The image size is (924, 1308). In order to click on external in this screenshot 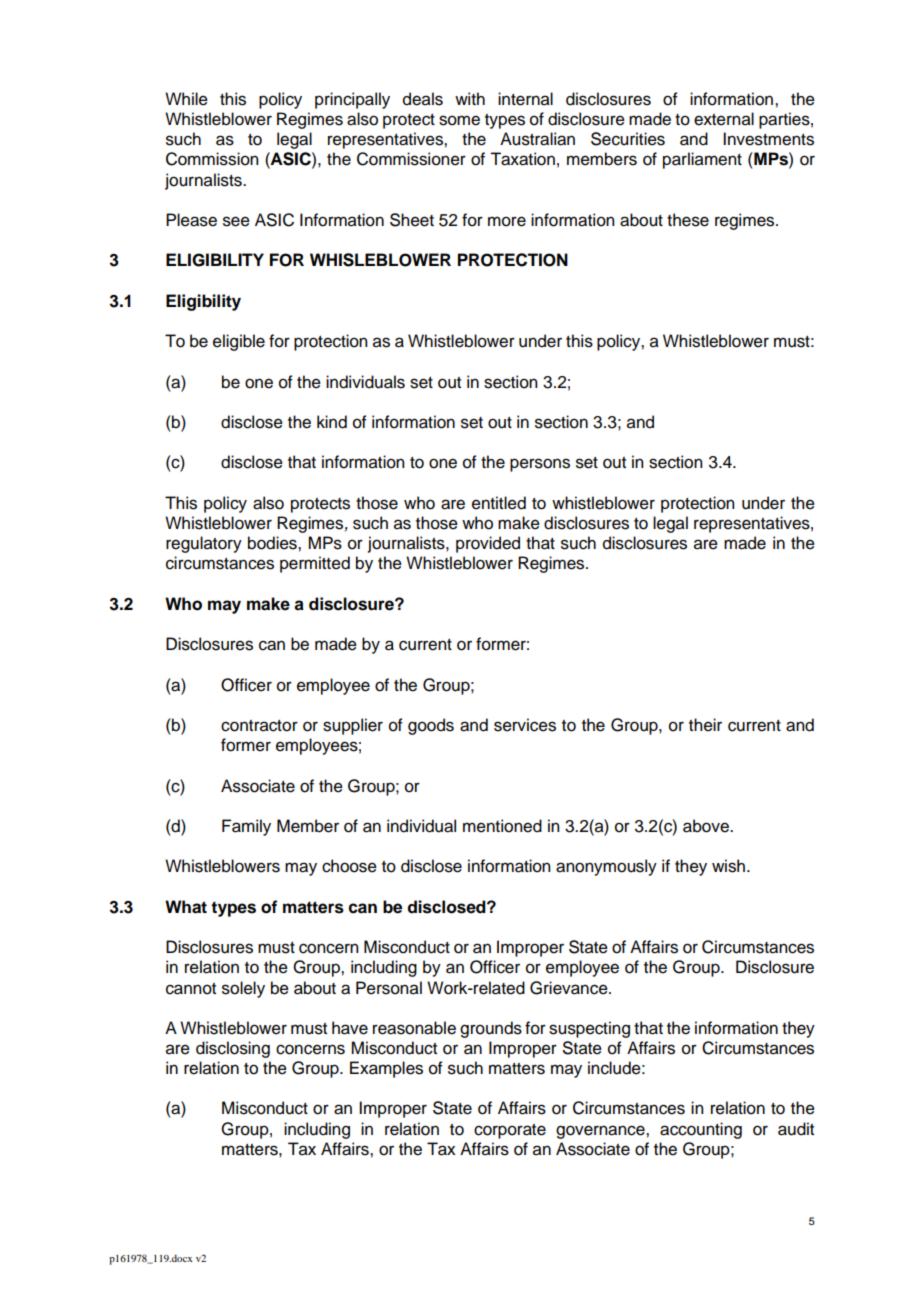, I will do `click(724, 119)`.
